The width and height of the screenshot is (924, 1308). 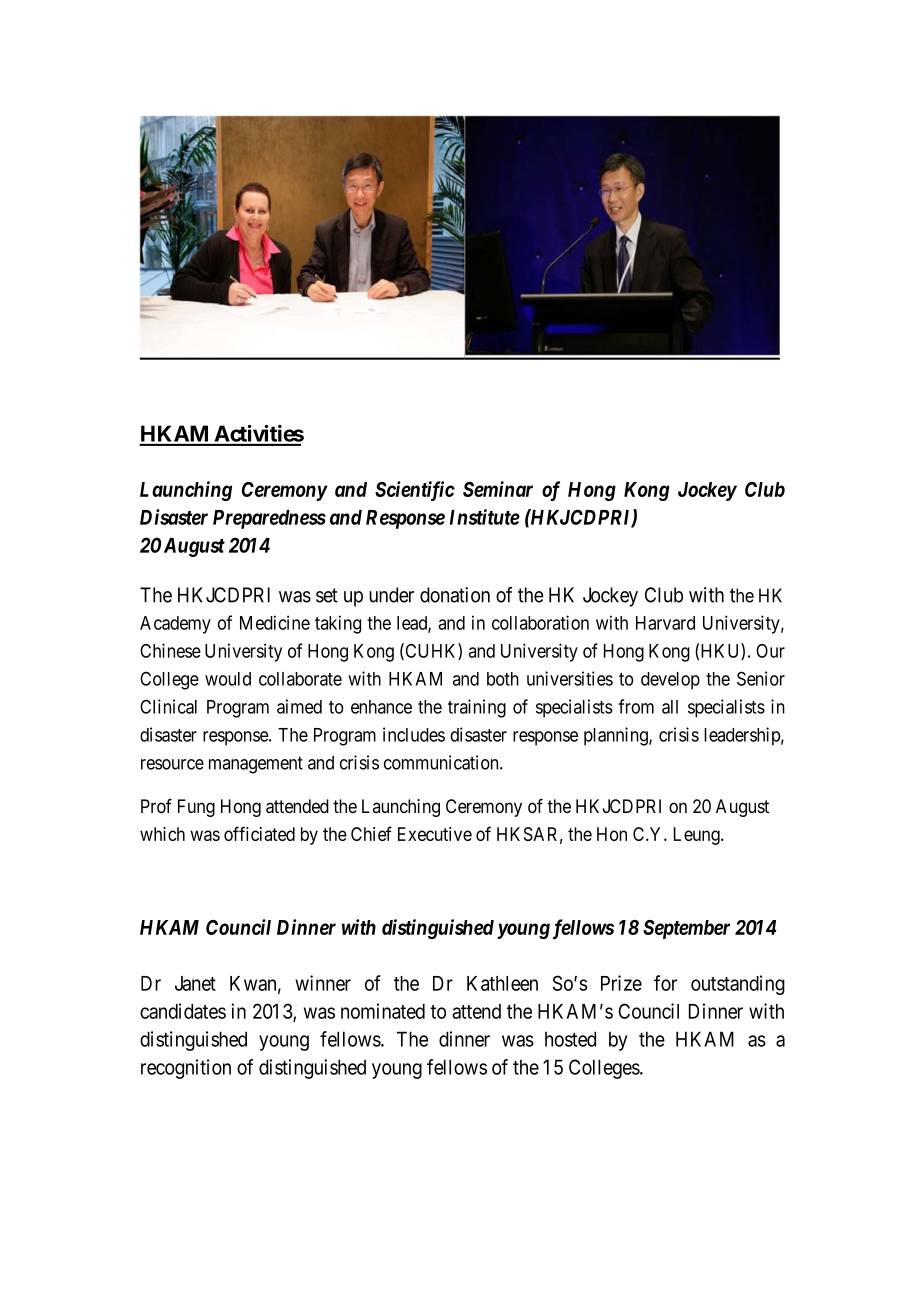 I want to click on Institute, so click(x=485, y=517).
